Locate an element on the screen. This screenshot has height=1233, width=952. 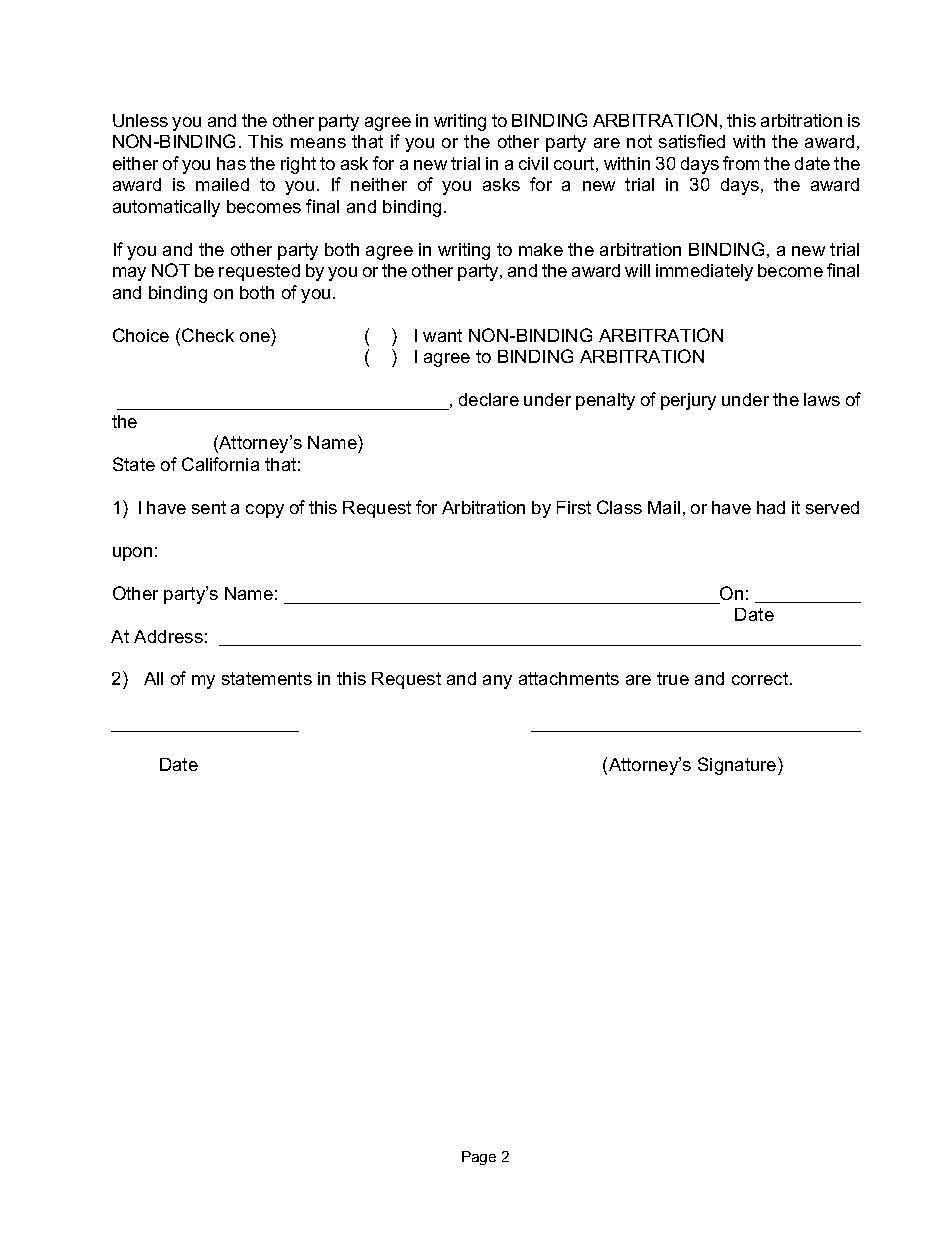
Address is located at coordinates (168, 636).
